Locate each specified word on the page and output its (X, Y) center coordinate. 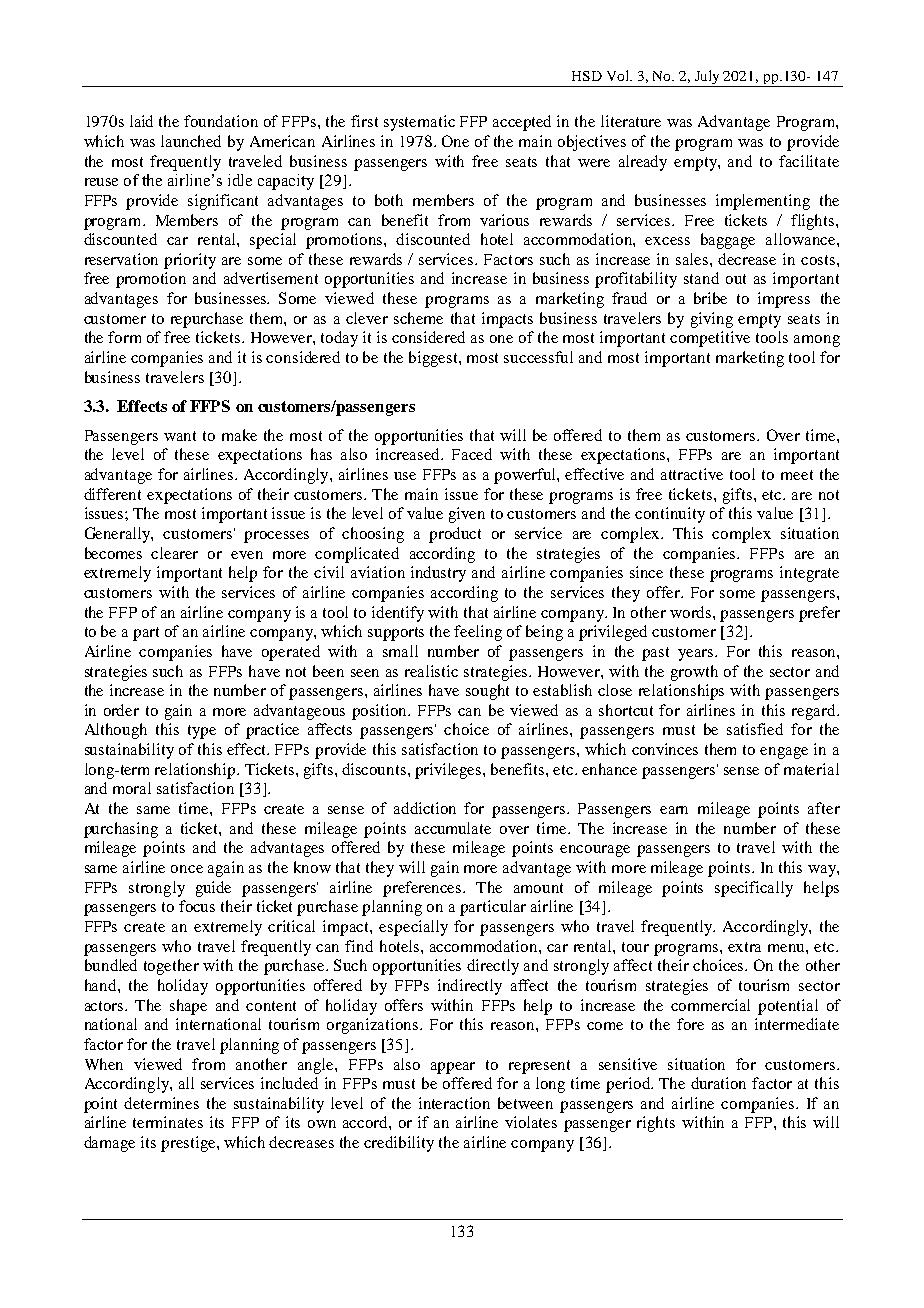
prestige (189, 1144)
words (692, 612)
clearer (174, 553)
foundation (221, 121)
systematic (419, 123)
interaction (454, 1103)
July (707, 78)
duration (718, 1083)
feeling (478, 633)
